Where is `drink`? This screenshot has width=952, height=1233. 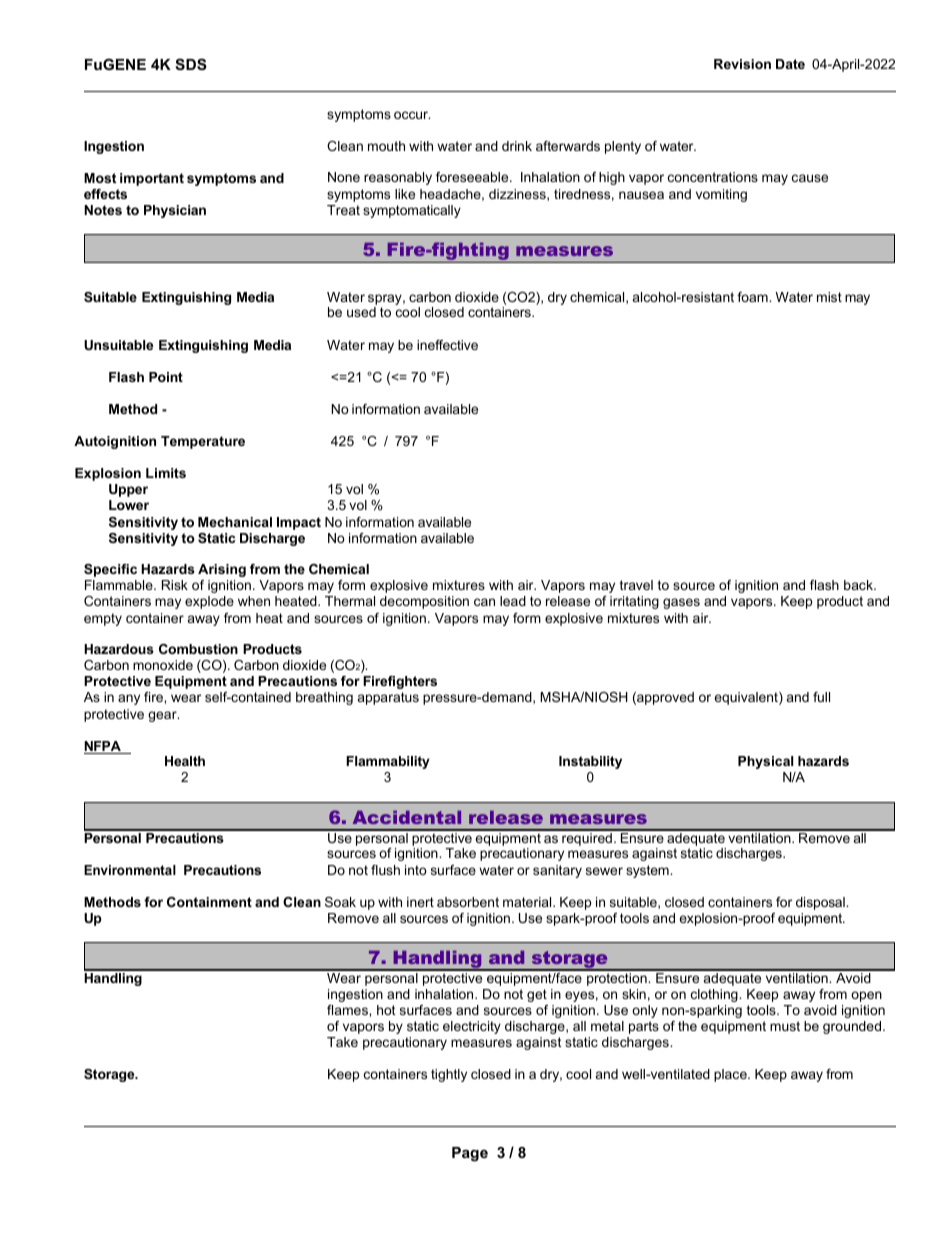 drink is located at coordinates (517, 146).
